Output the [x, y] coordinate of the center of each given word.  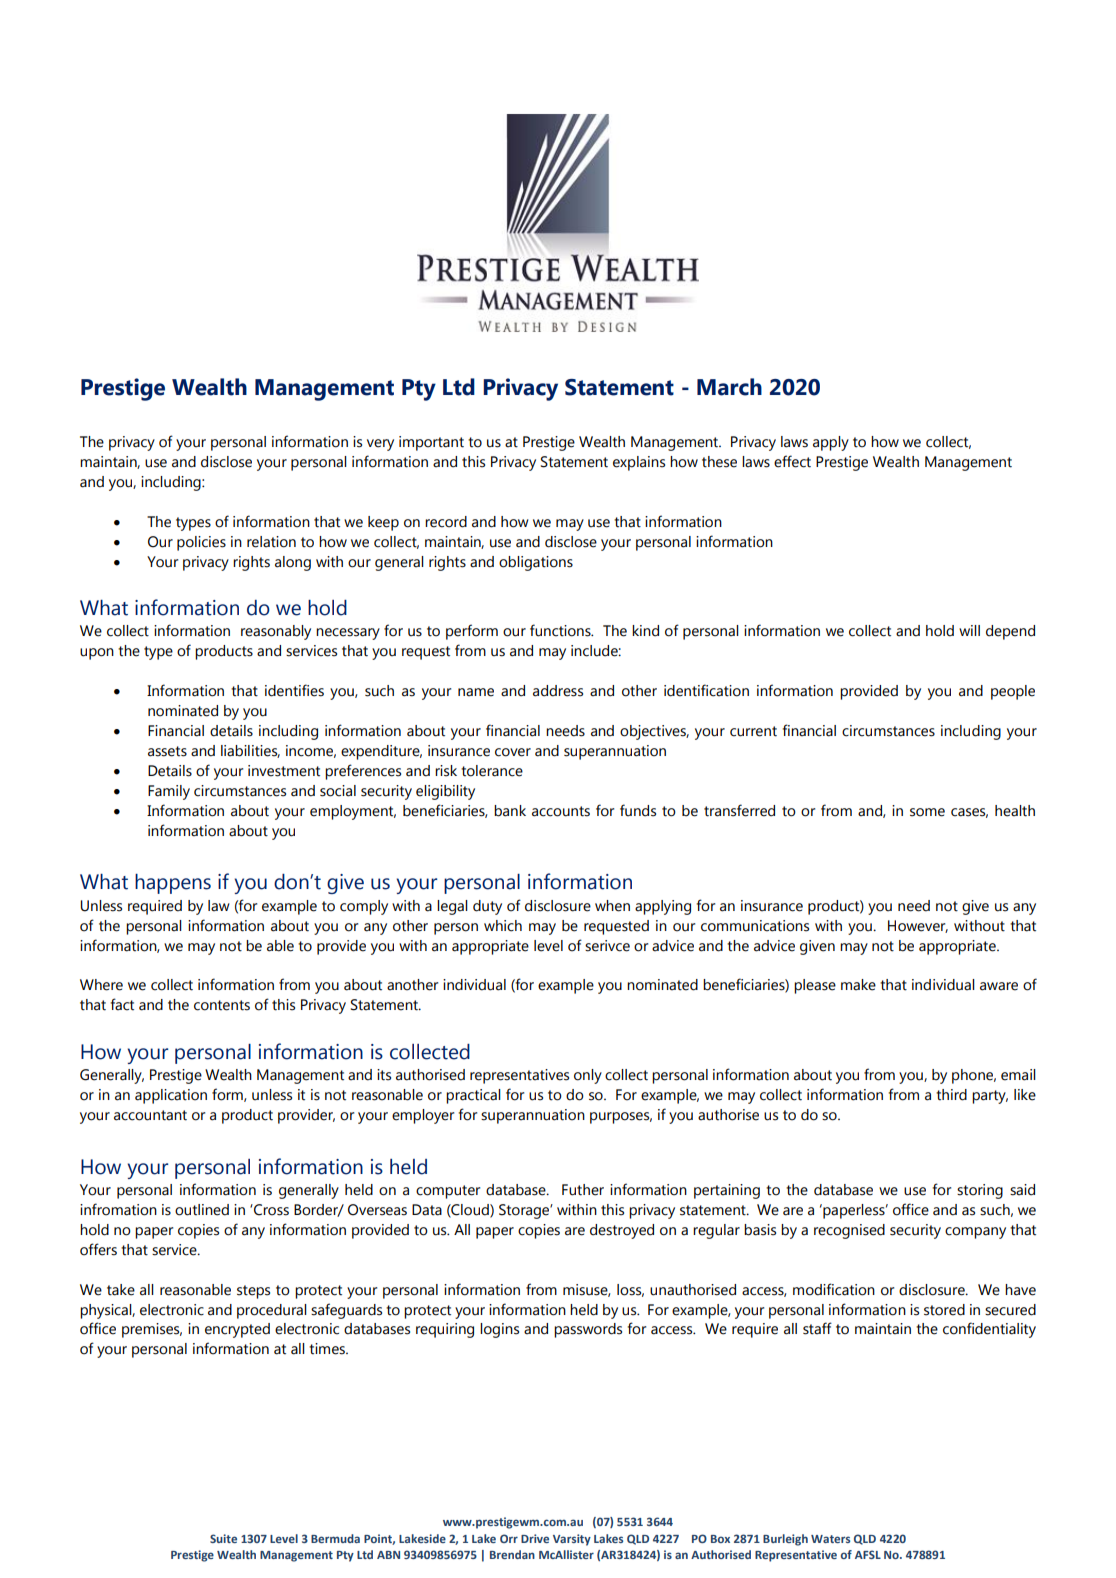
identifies [294, 690]
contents [222, 1005]
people [1013, 692]
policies [201, 543]
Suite [223, 1538]
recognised [849, 1231]
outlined [202, 1210]
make [858, 985]
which [503, 926]
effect [792, 461]
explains [639, 463]
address [558, 691]
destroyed [622, 1231]
